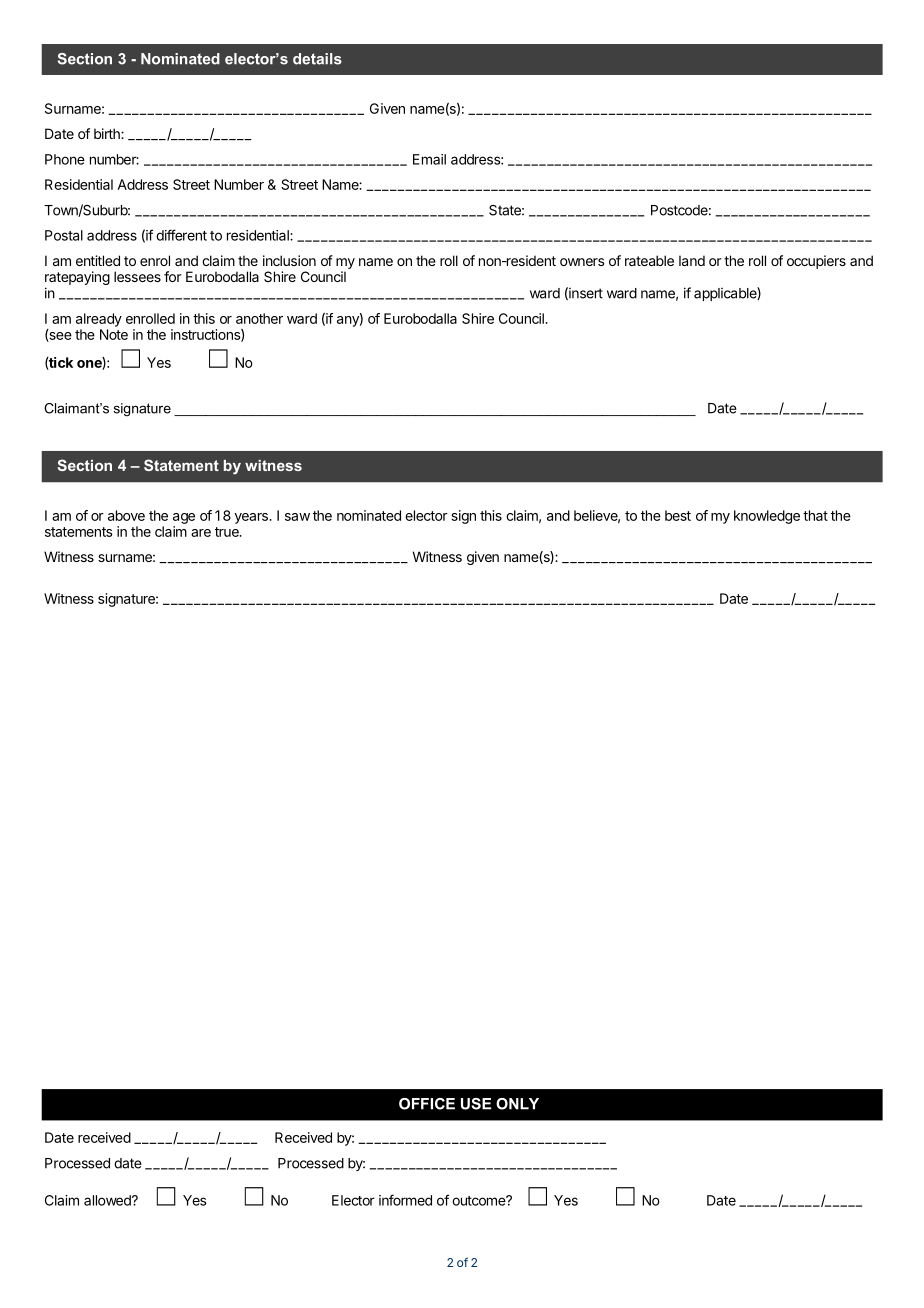 The height and width of the document is (1308, 924). Describe the element at coordinates (108, 133) in the document. I see `birth` at that location.
